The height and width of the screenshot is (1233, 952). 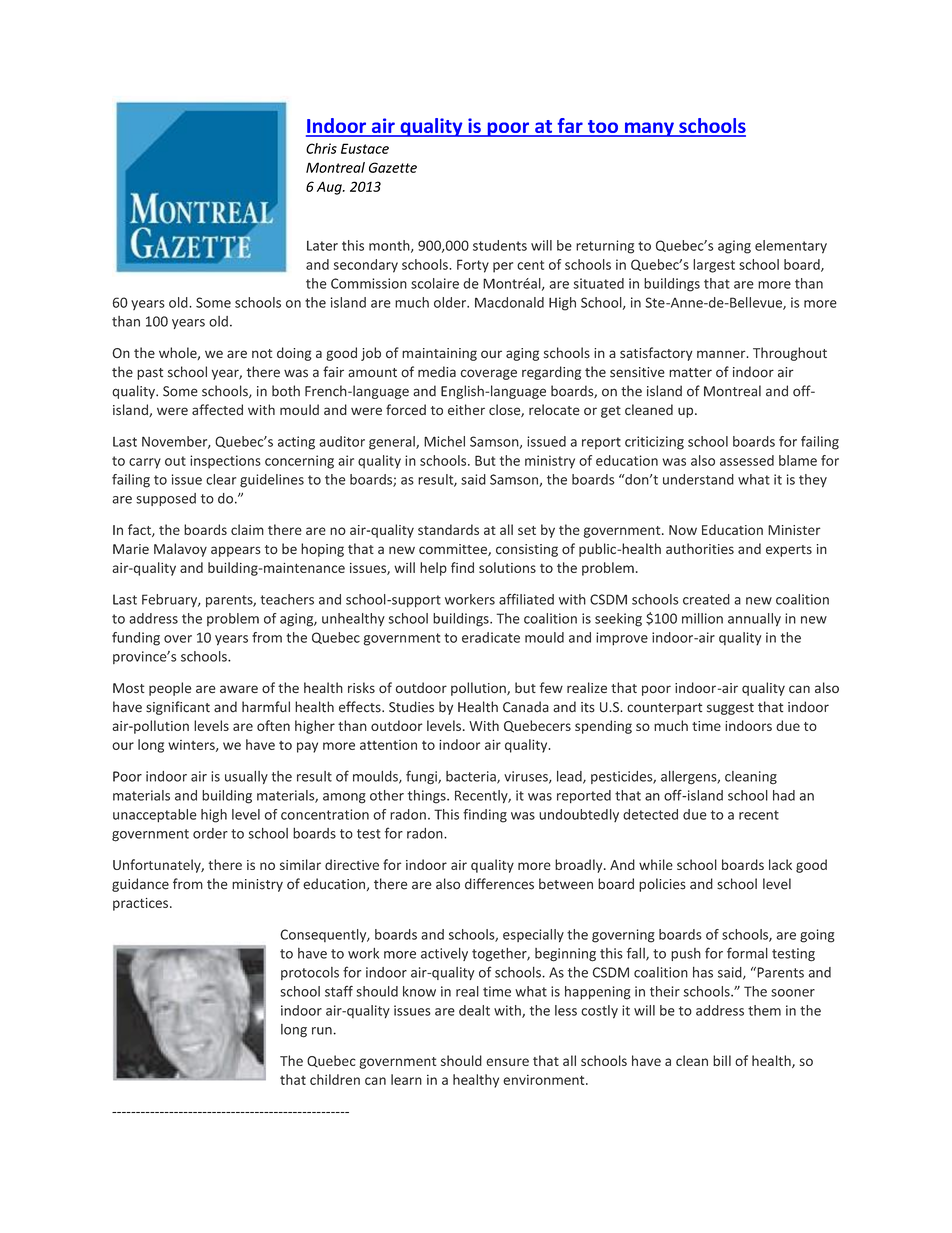 What do you see at coordinates (322, 1031) in the screenshot?
I see `run` at bounding box center [322, 1031].
